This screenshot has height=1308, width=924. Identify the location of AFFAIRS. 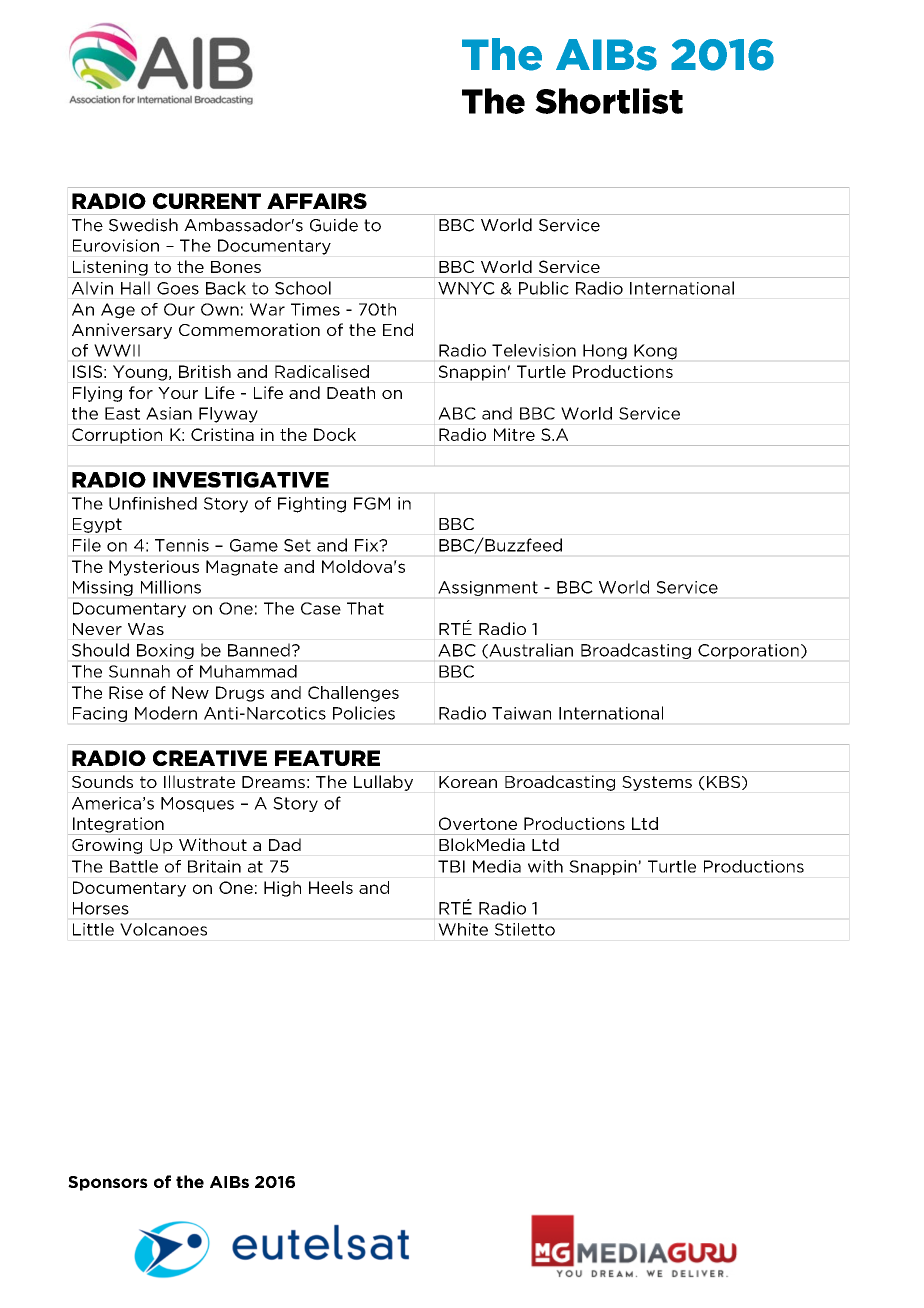
(317, 201).
